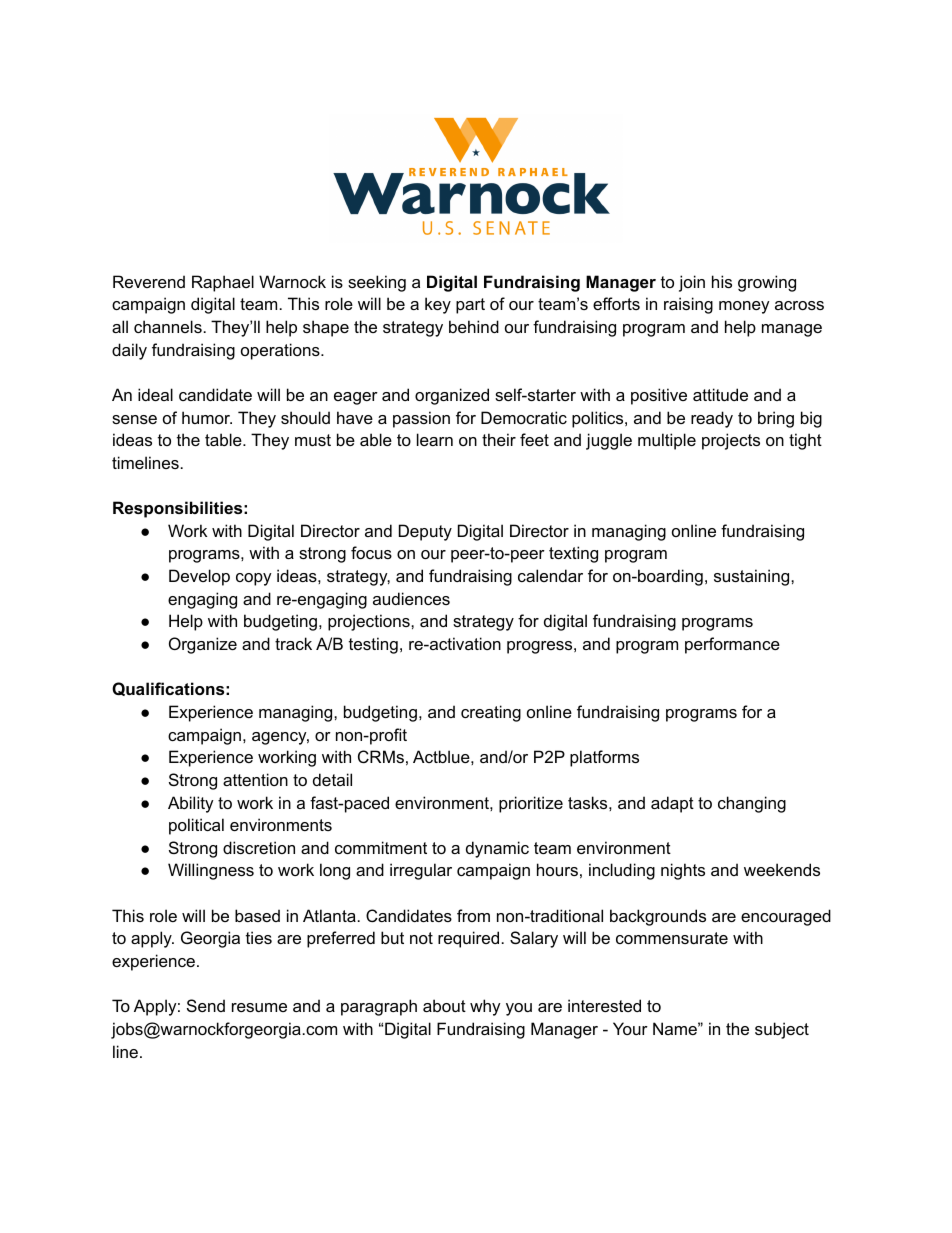 The height and width of the screenshot is (1233, 952). Describe the element at coordinates (470, 306) in the screenshot. I see `part` at that location.
